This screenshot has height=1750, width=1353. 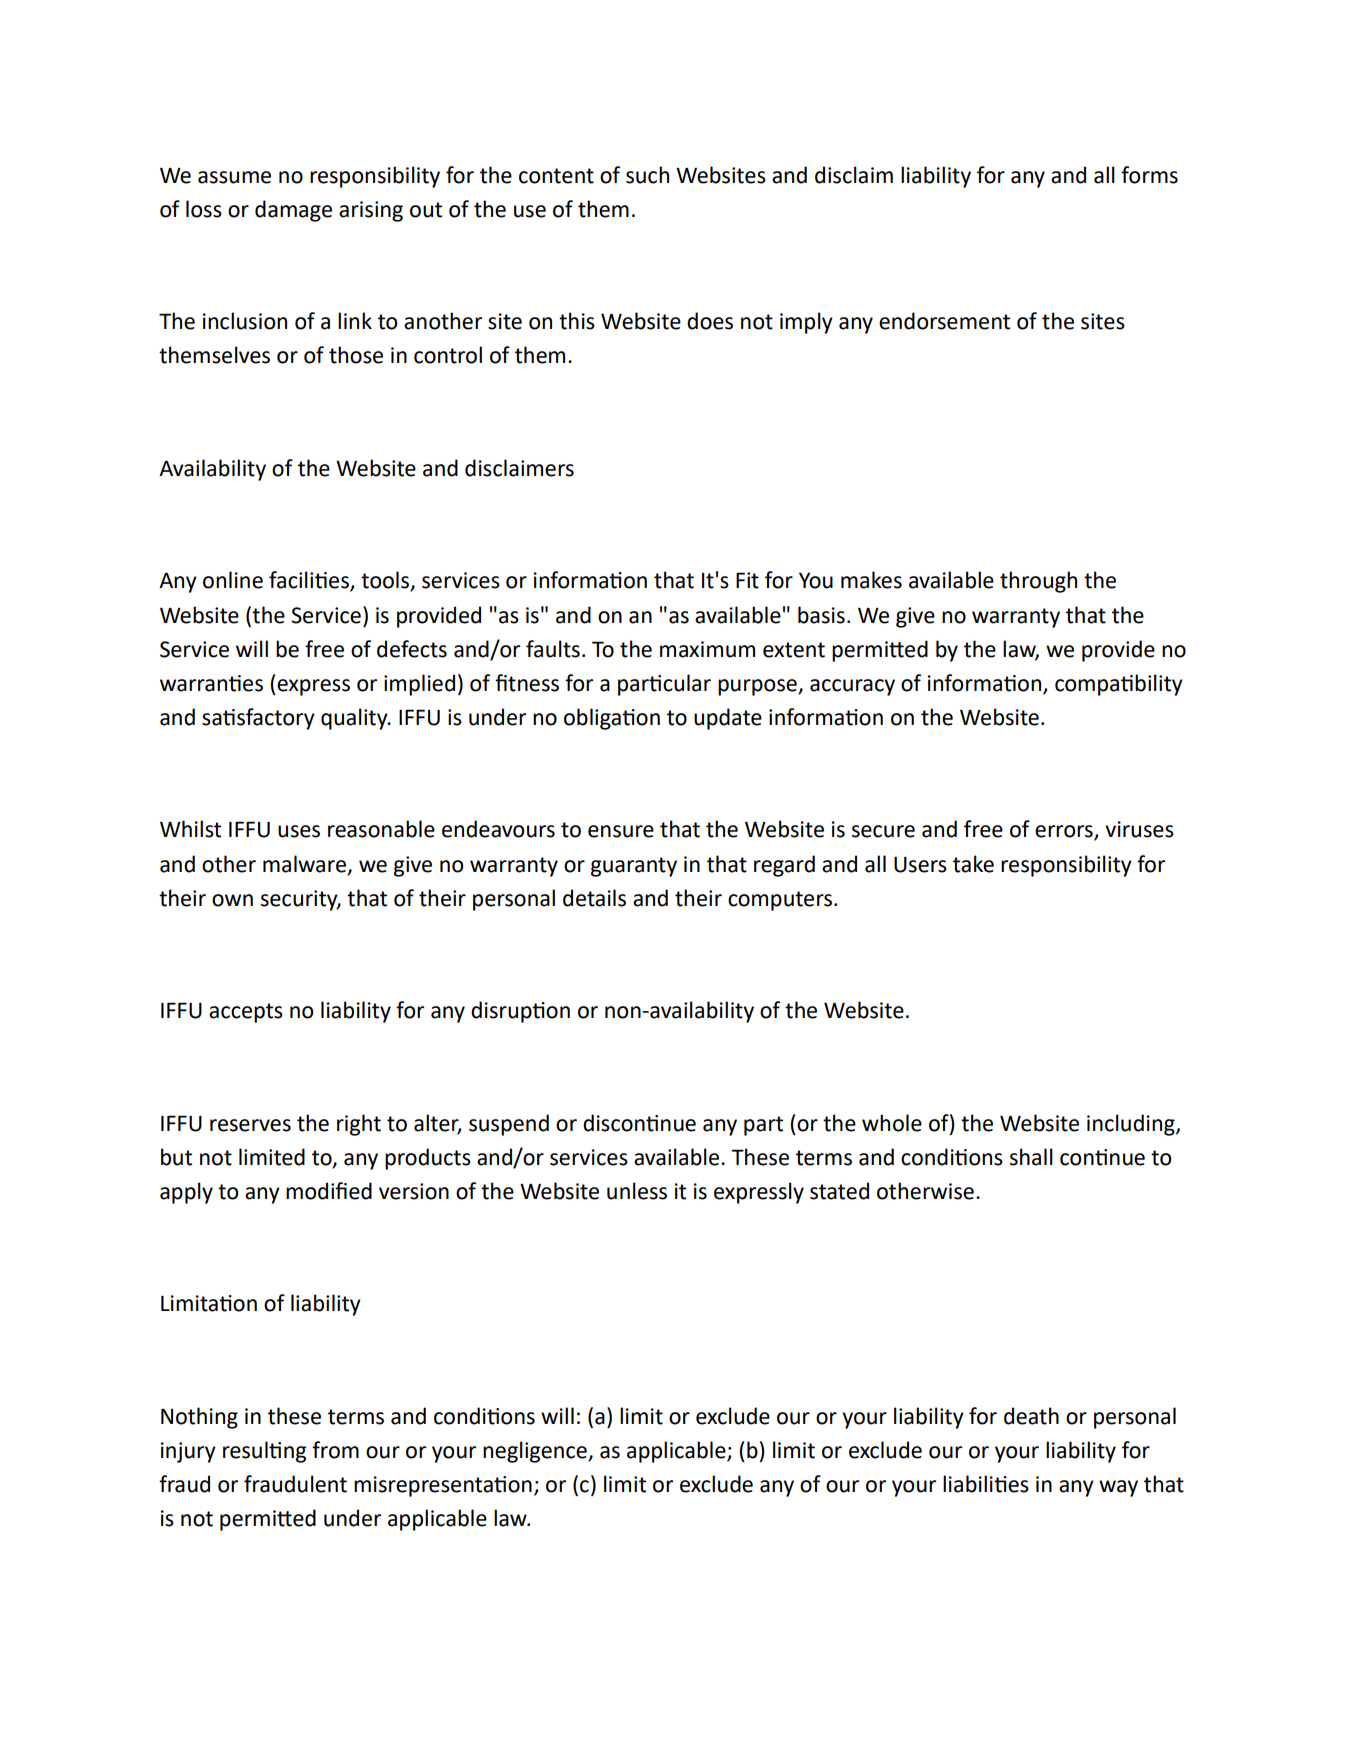 I want to click on forms, so click(x=1149, y=175).
